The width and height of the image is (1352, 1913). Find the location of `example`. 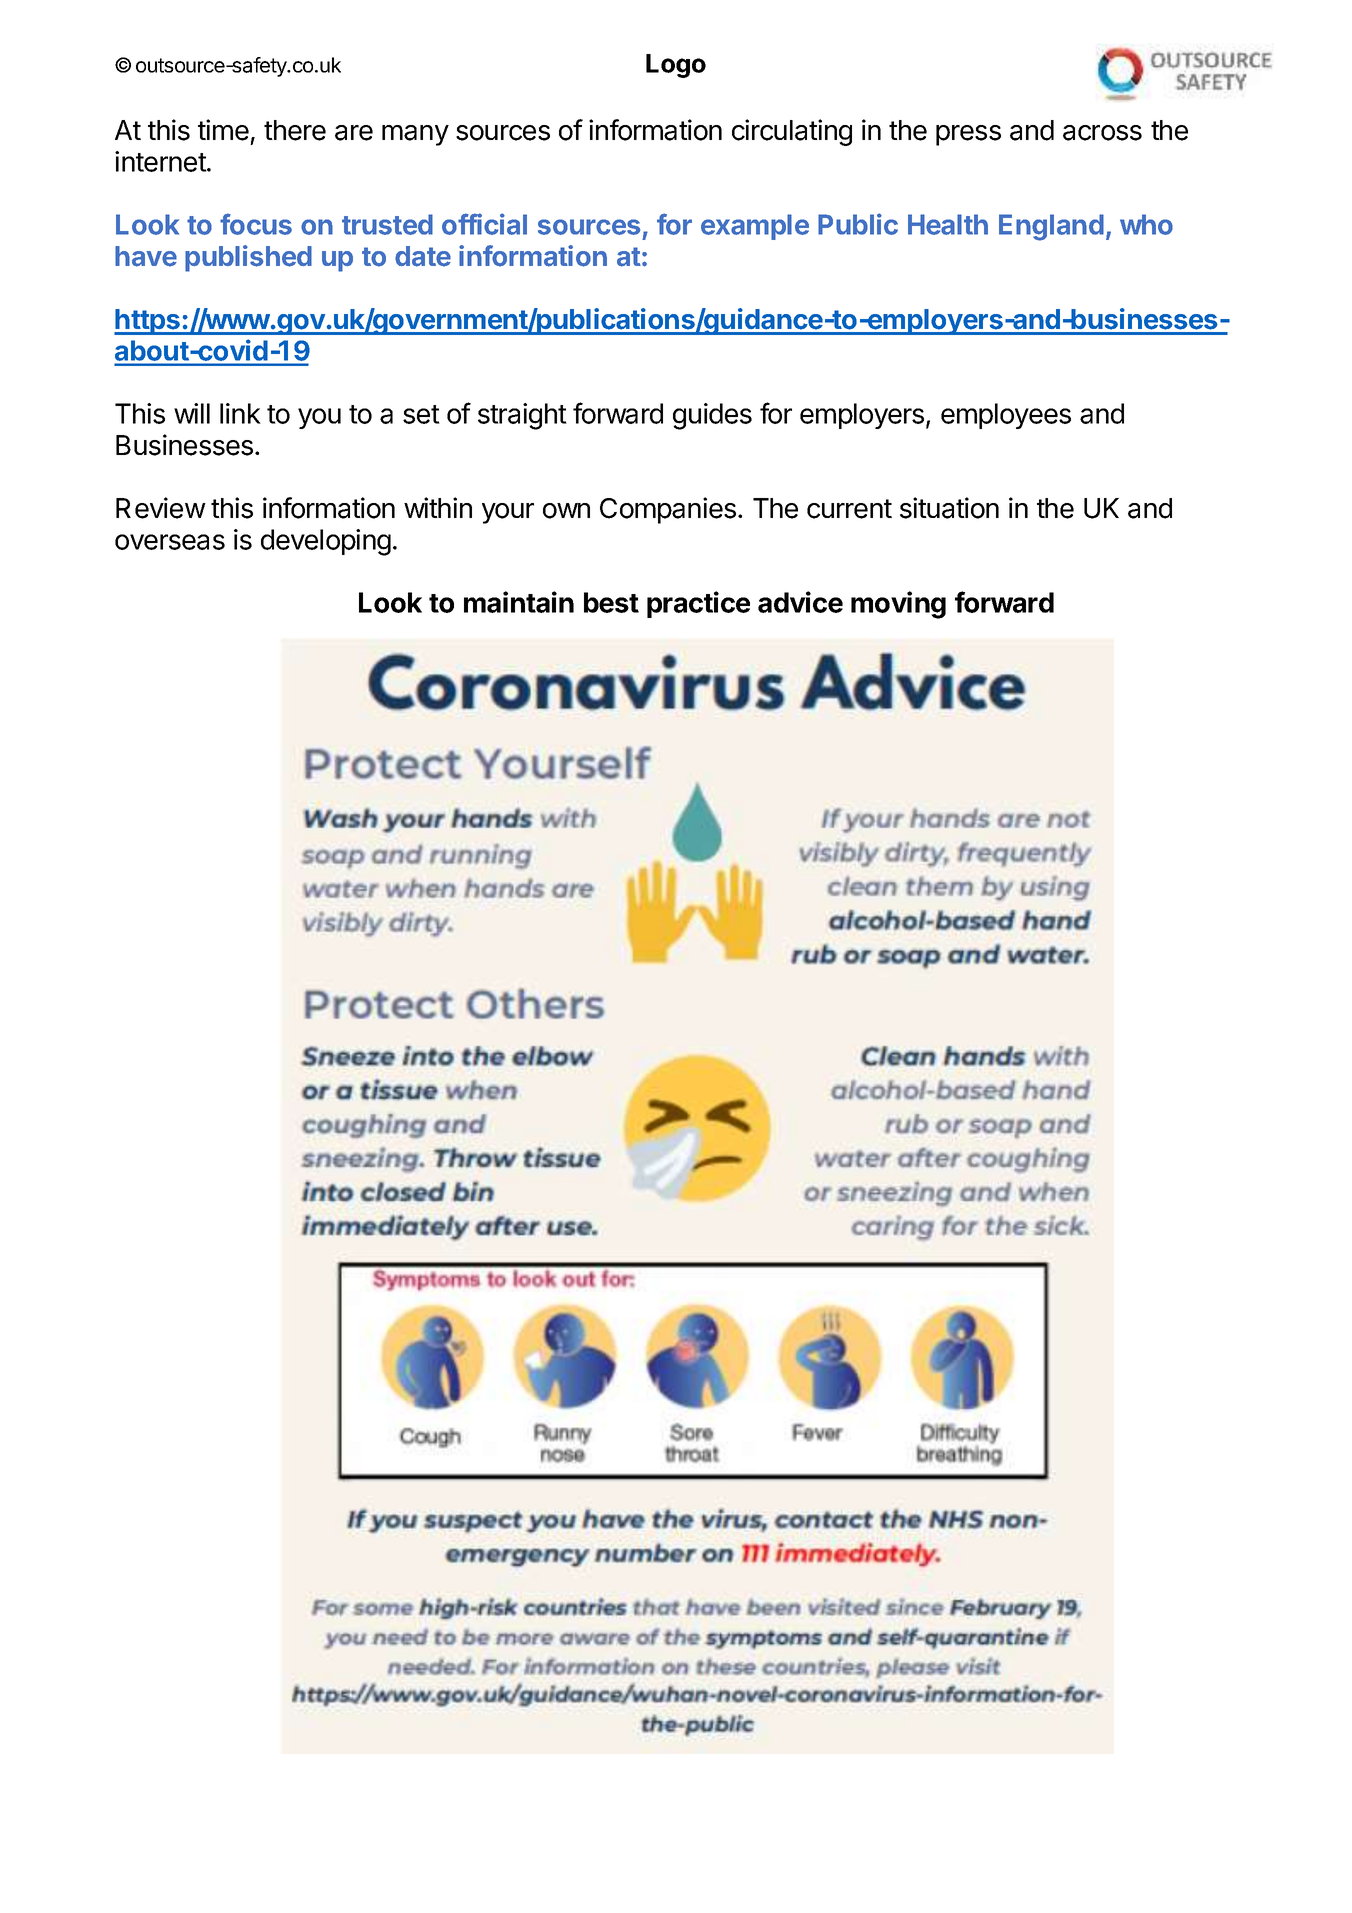

example is located at coordinates (755, 227).
